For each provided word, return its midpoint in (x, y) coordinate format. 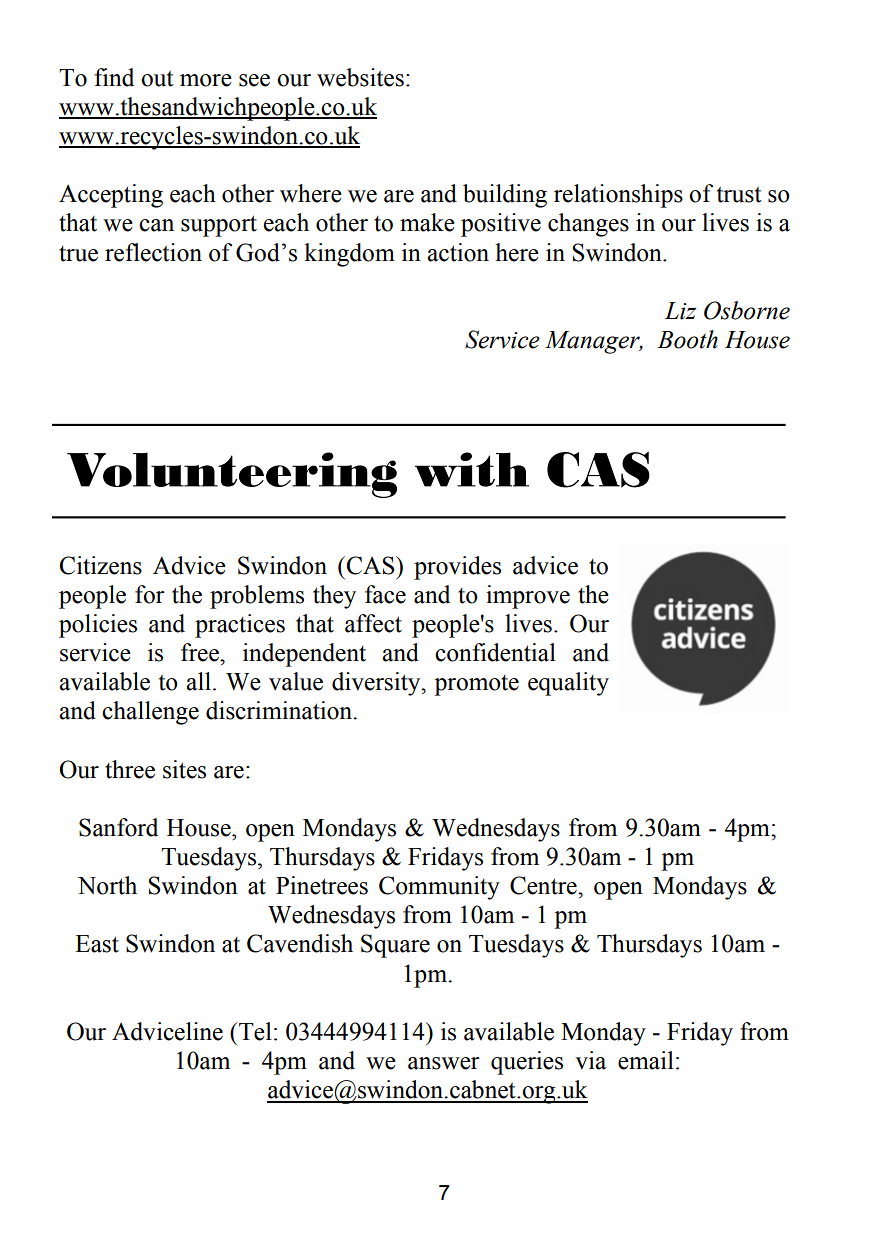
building (505, 196)
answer (444, 1063)
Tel (254, 1031)
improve (528, 597)
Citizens (101, 565)
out (157, 79)
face (385, 594)
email (646, 1060)
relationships (618, 196)
